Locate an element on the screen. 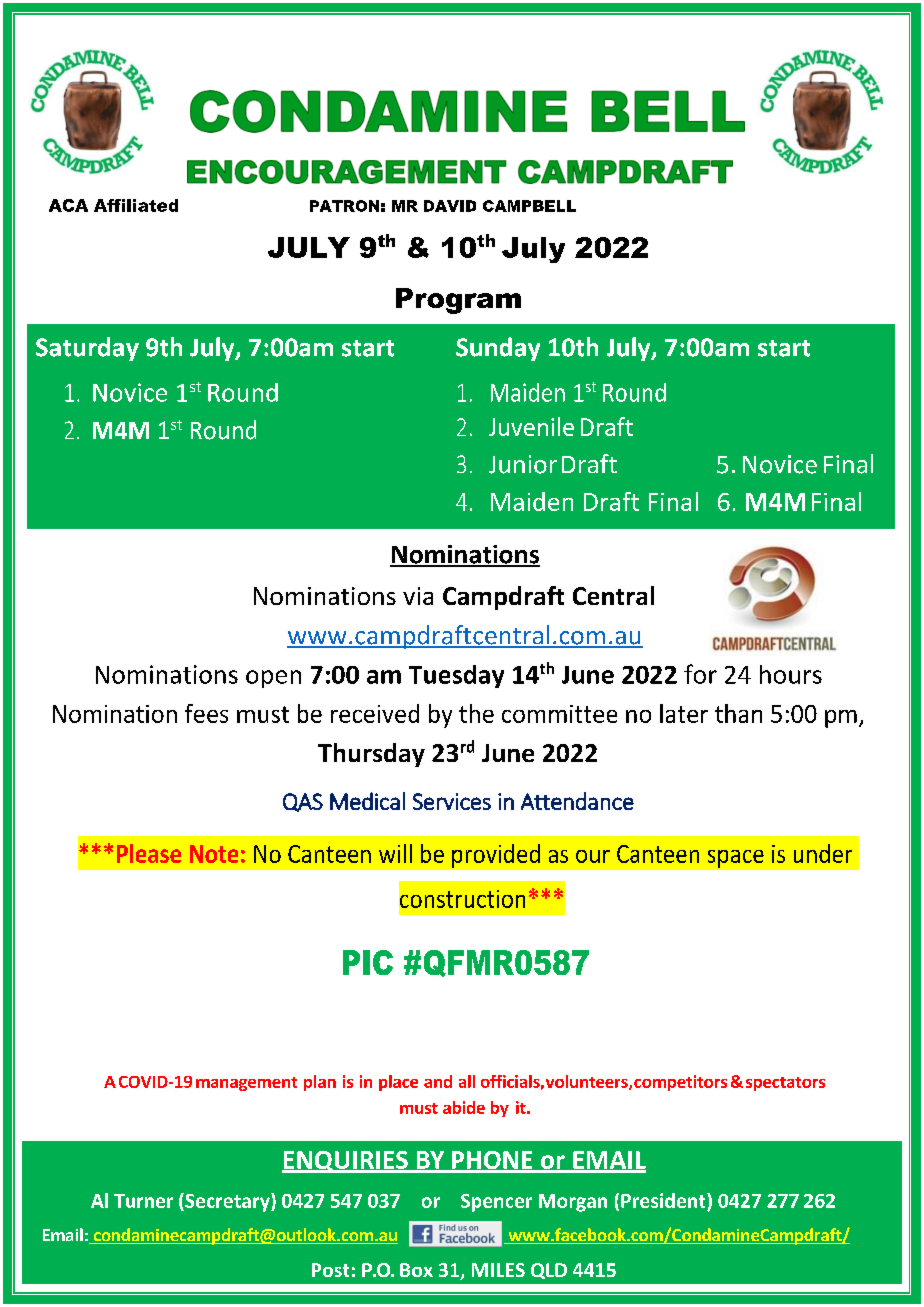  fees is located at coordinates (206, 713).
